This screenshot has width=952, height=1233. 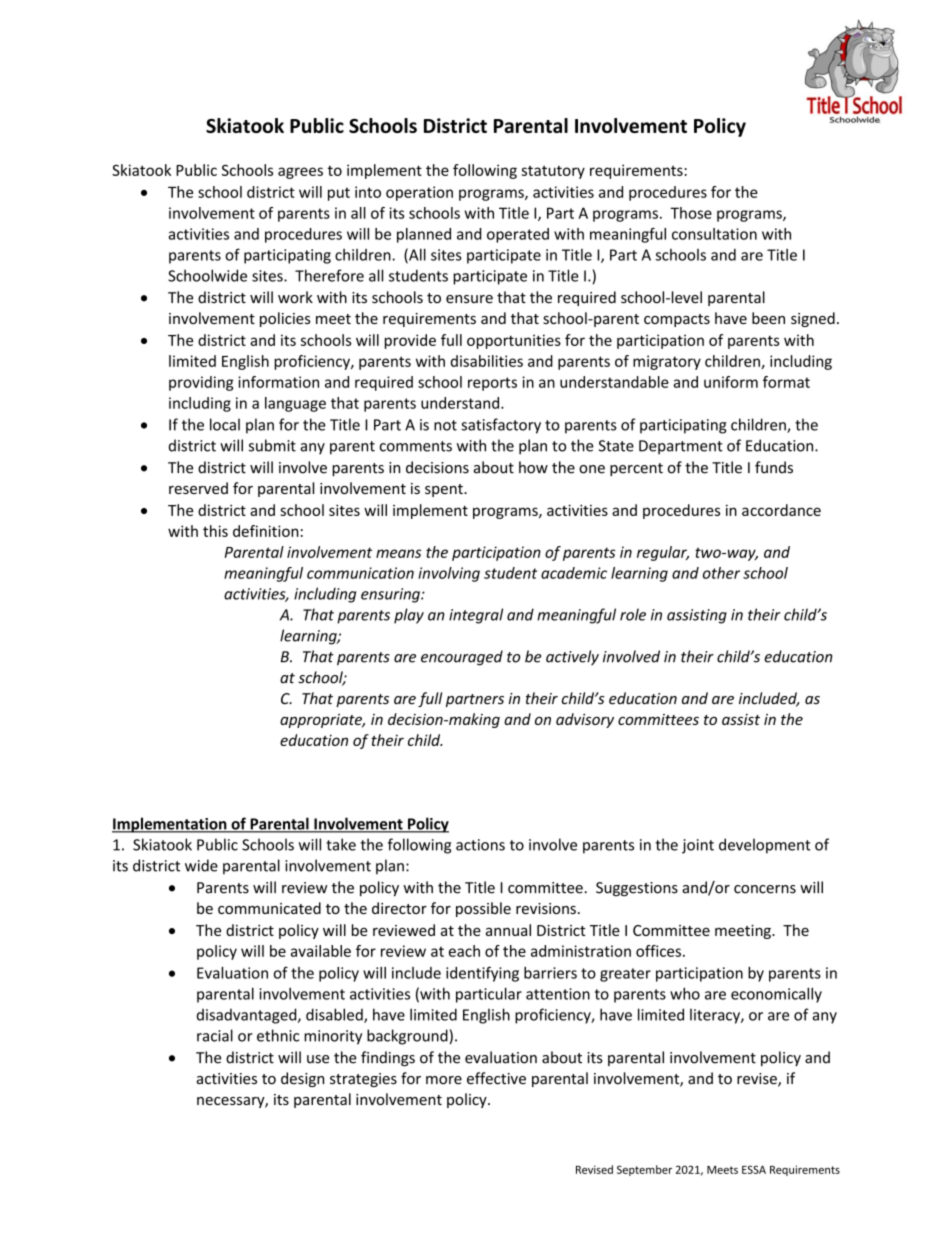 What do you see at coordinates (302, 1079) in the screenshot?
I see `design` at bounding box center [302, 1079].
